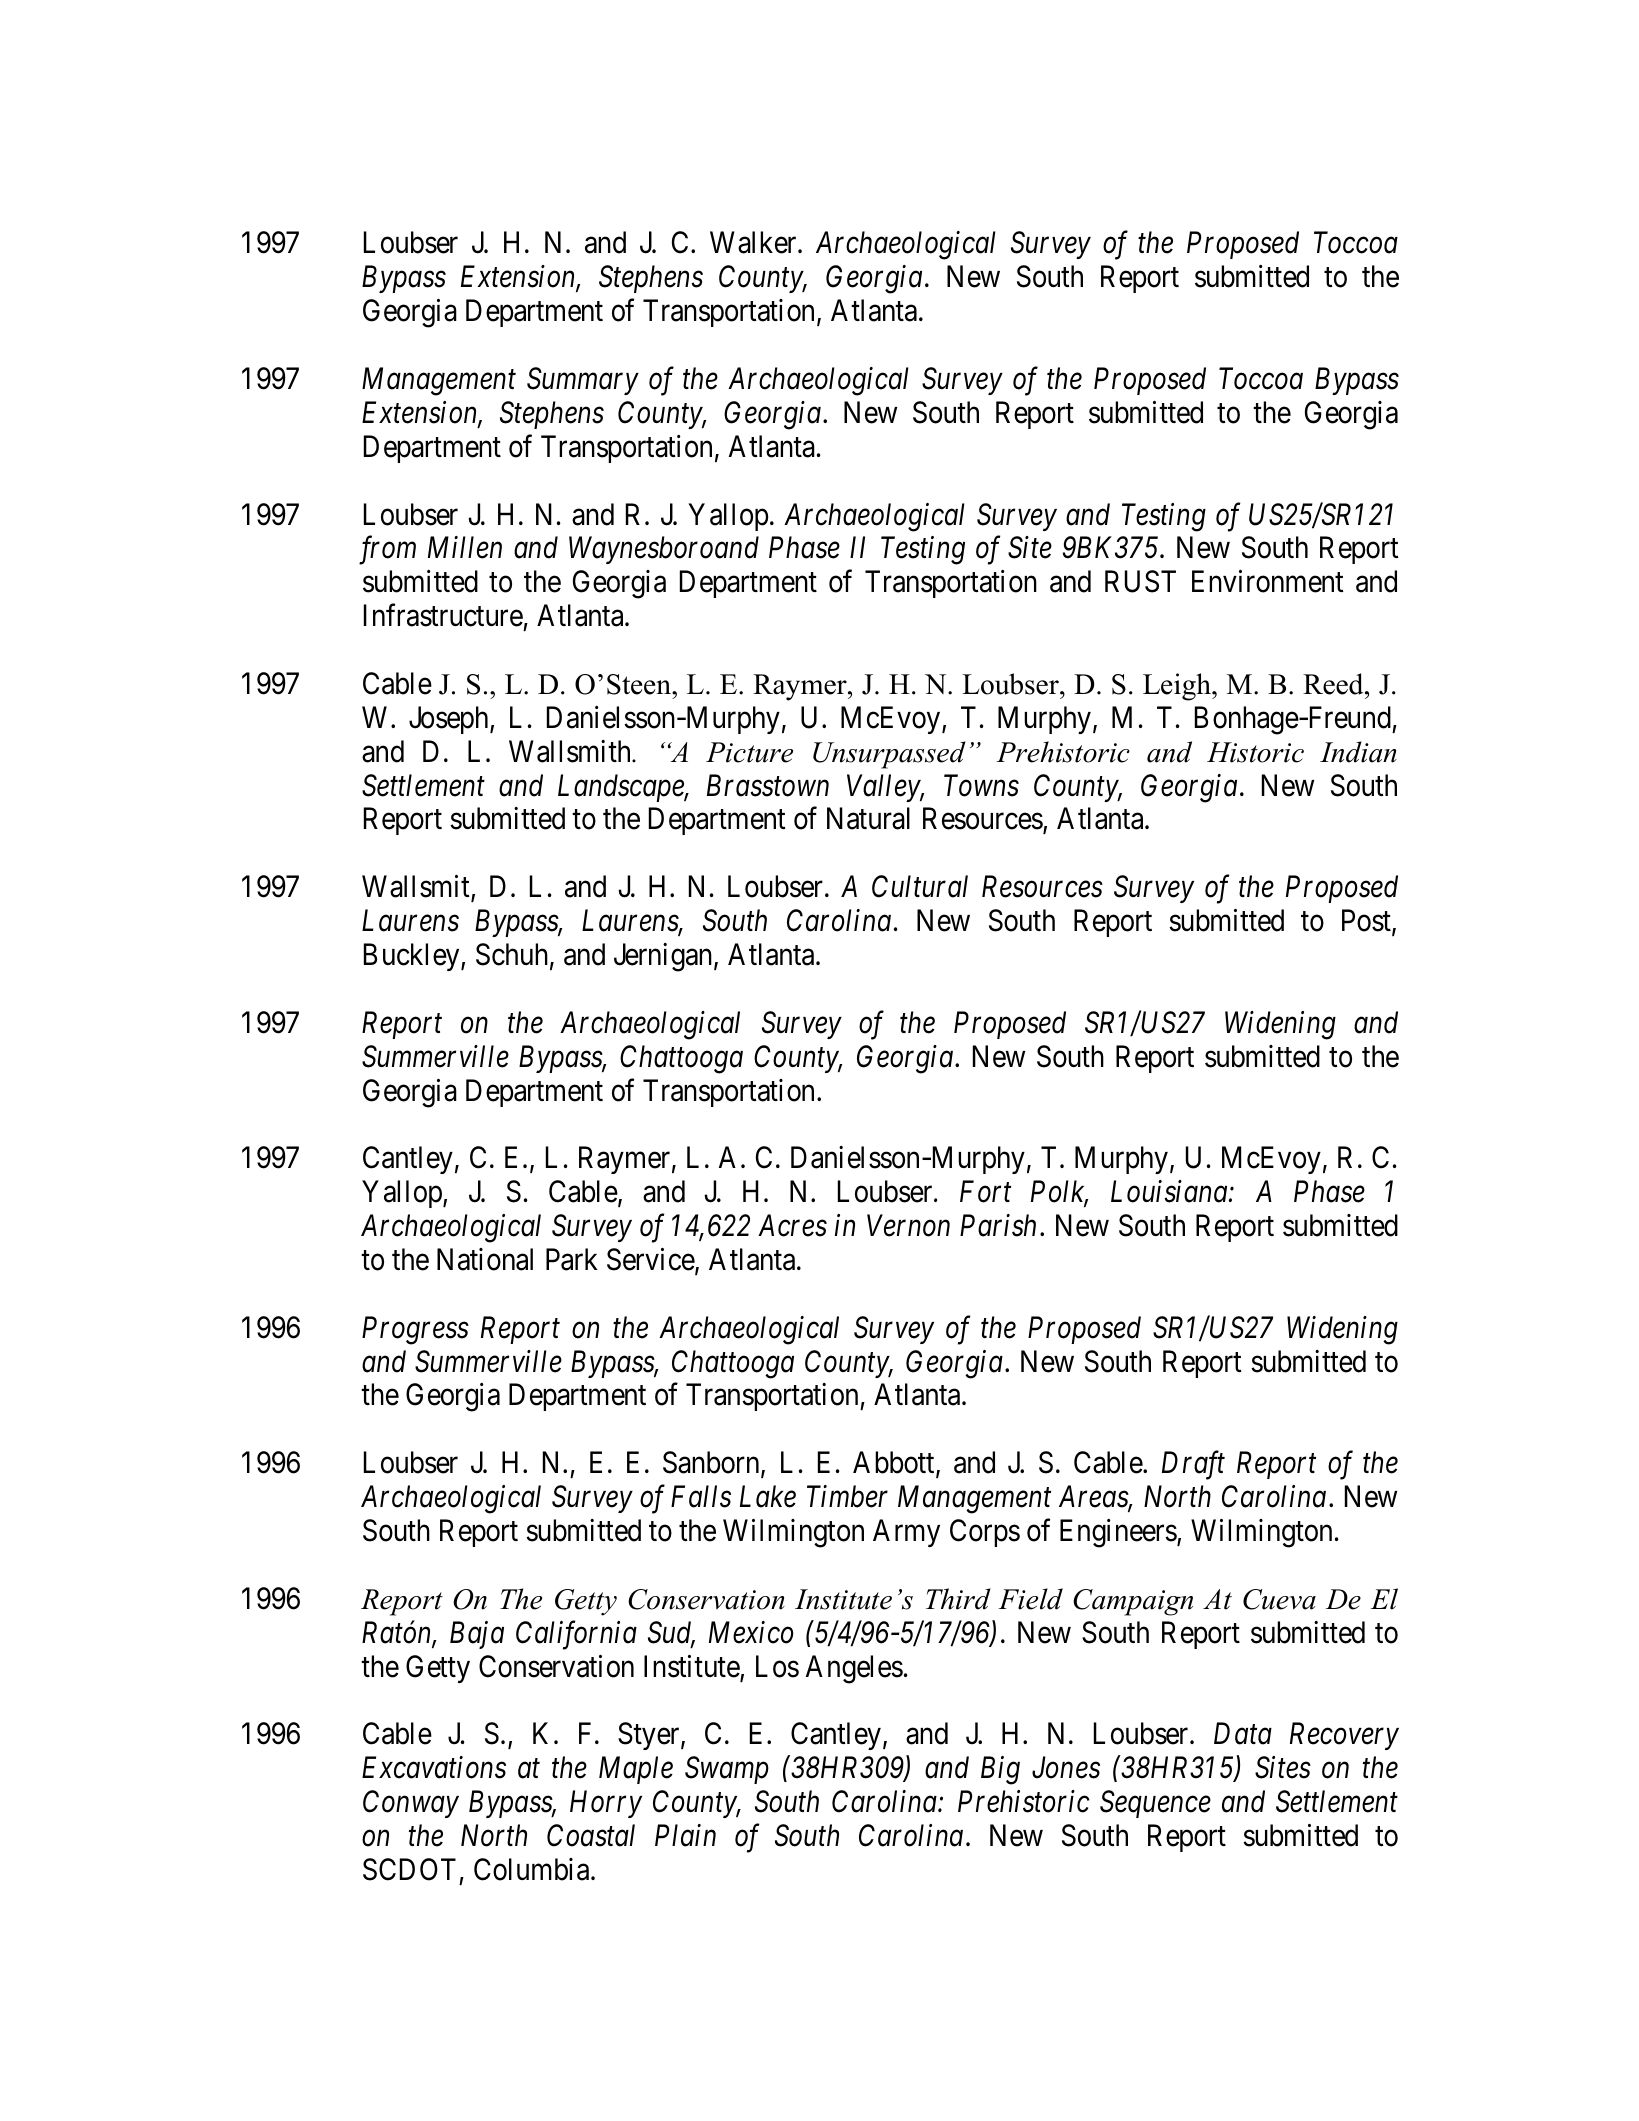 The width and height of the screenshot is (1639, 2121). What do you see at coordinates (533, 1869) in the screenshot?
I see `Columbia` at bounding box center [533, 1869].
